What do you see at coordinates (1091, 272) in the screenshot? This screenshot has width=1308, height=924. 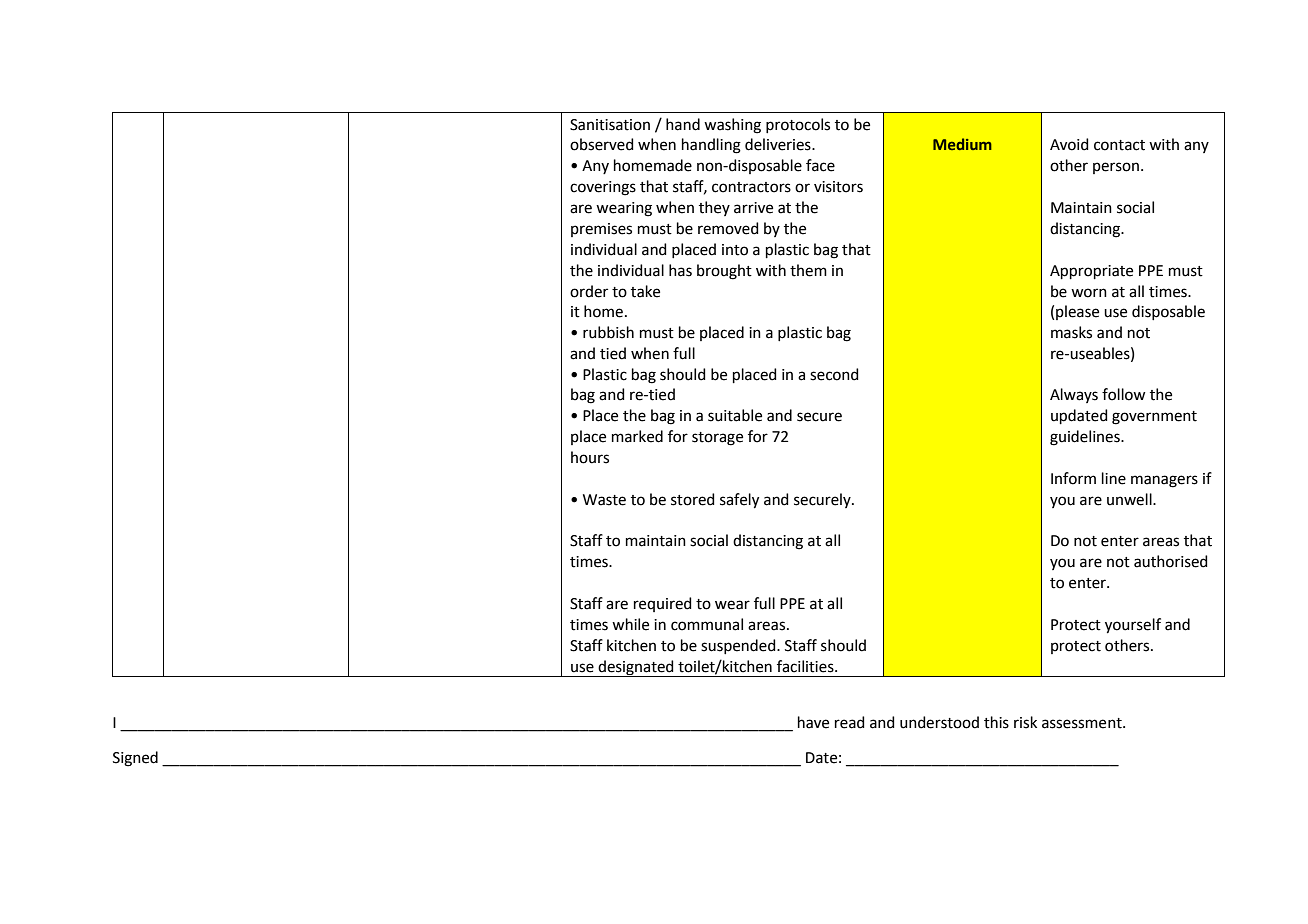 I see `Appropriate` at bounding box center [1091, 272].
